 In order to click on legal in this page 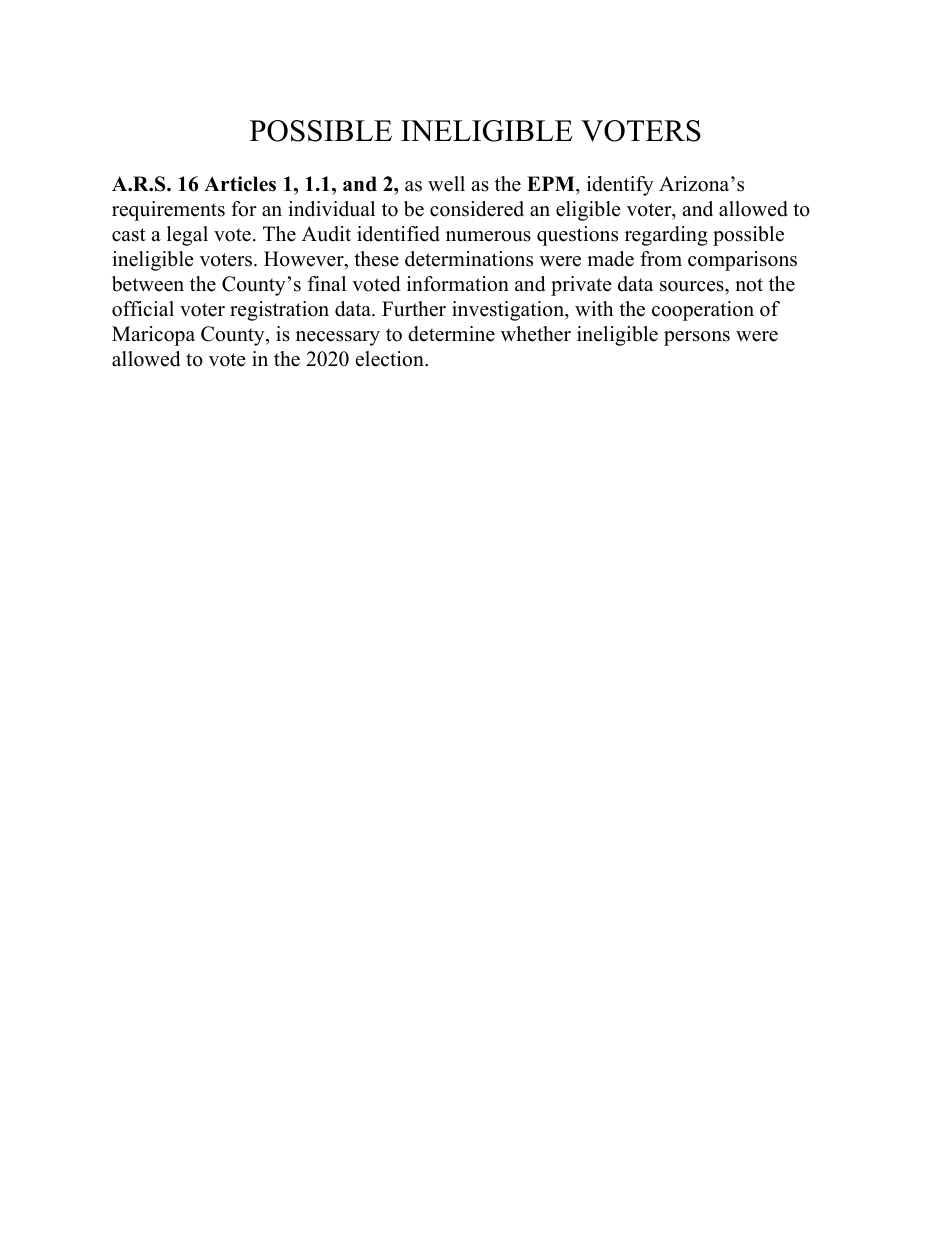, I will do `click(187, 236)`.
